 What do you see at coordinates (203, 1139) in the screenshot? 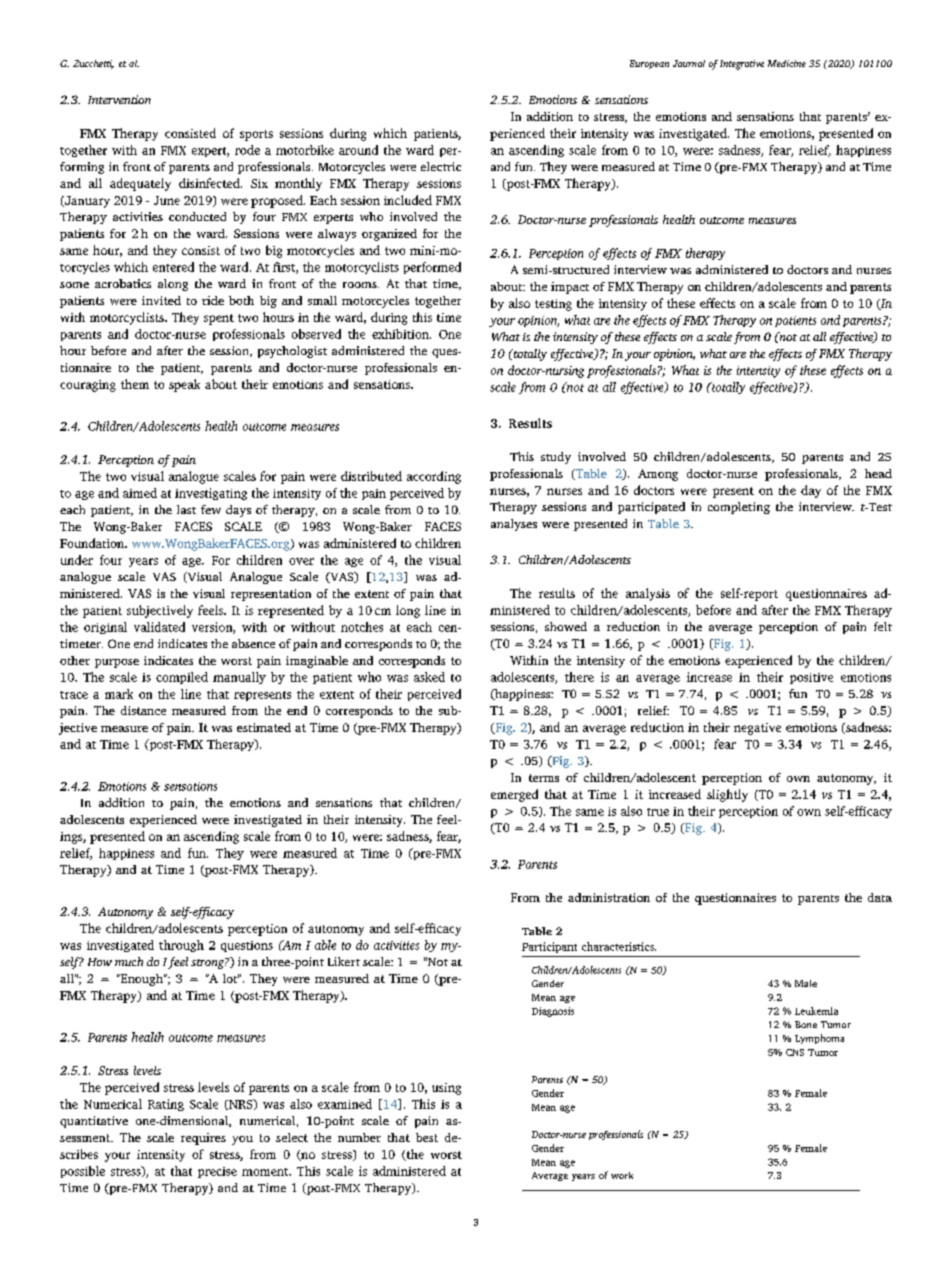
I see `requires` at bounding box center [203, 1139].
